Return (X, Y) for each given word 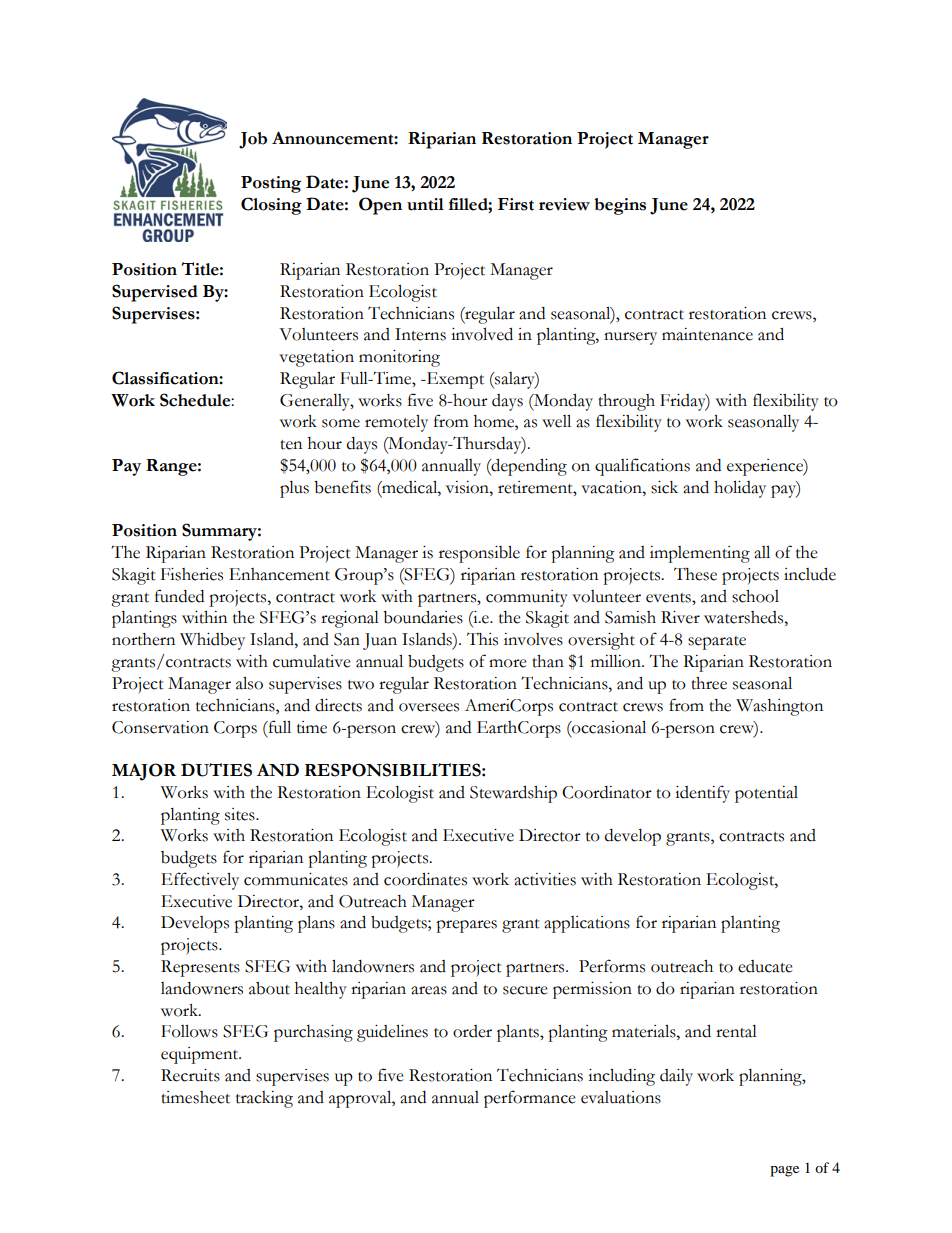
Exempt (454, 380)
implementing (700, 554)
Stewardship (513, 794)
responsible (479, 554)
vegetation (316, 358)
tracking (264, 1099)
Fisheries (192, 574)
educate (765, 966)
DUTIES (216, 770)
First (516, 204)
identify (702, 794)
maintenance (707, 334)
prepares (466, 926)
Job (253, 140)
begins (620, 206)
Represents (200, 968)
